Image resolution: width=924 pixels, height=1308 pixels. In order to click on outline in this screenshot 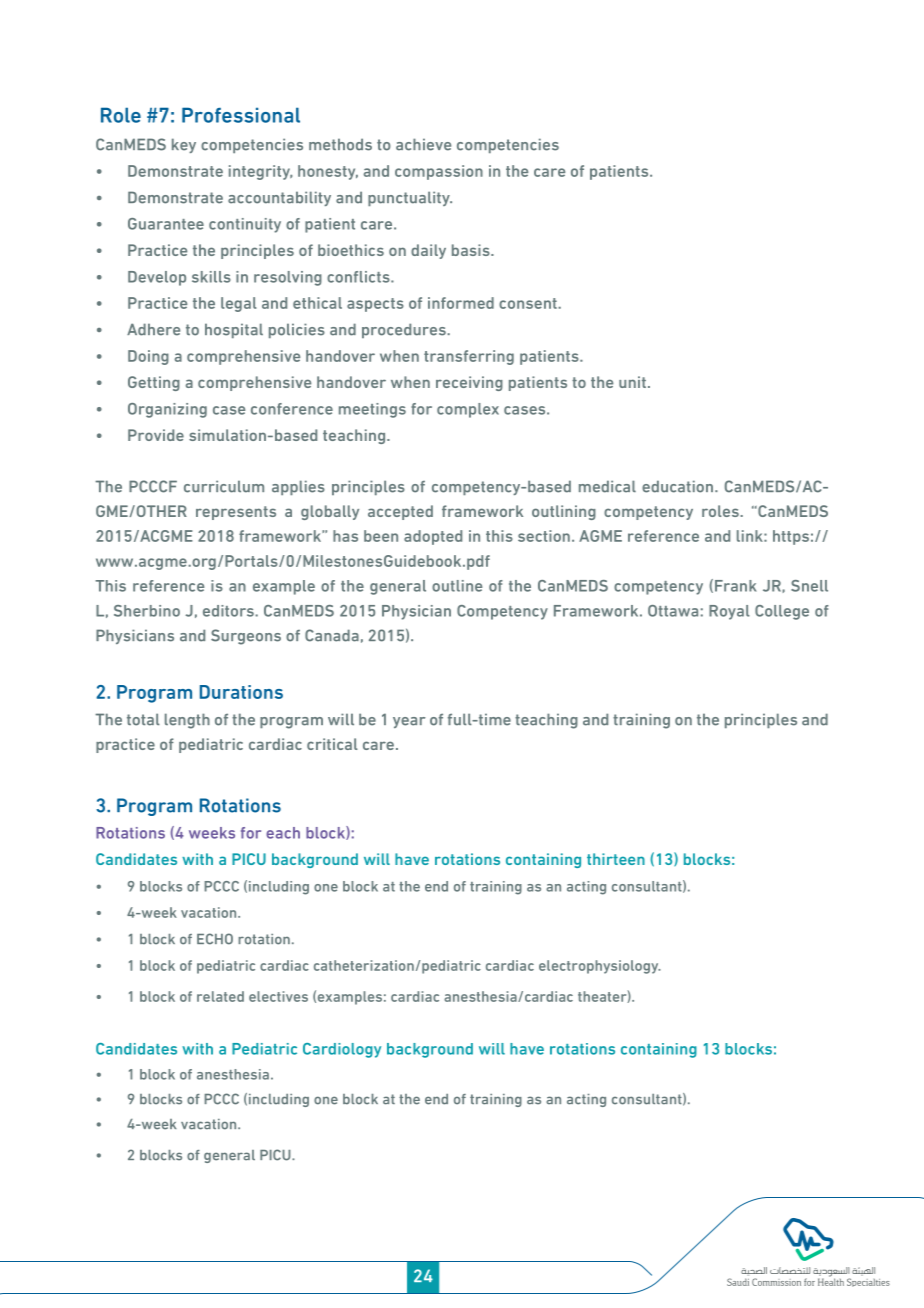, I will do `click(457, 586)`.
